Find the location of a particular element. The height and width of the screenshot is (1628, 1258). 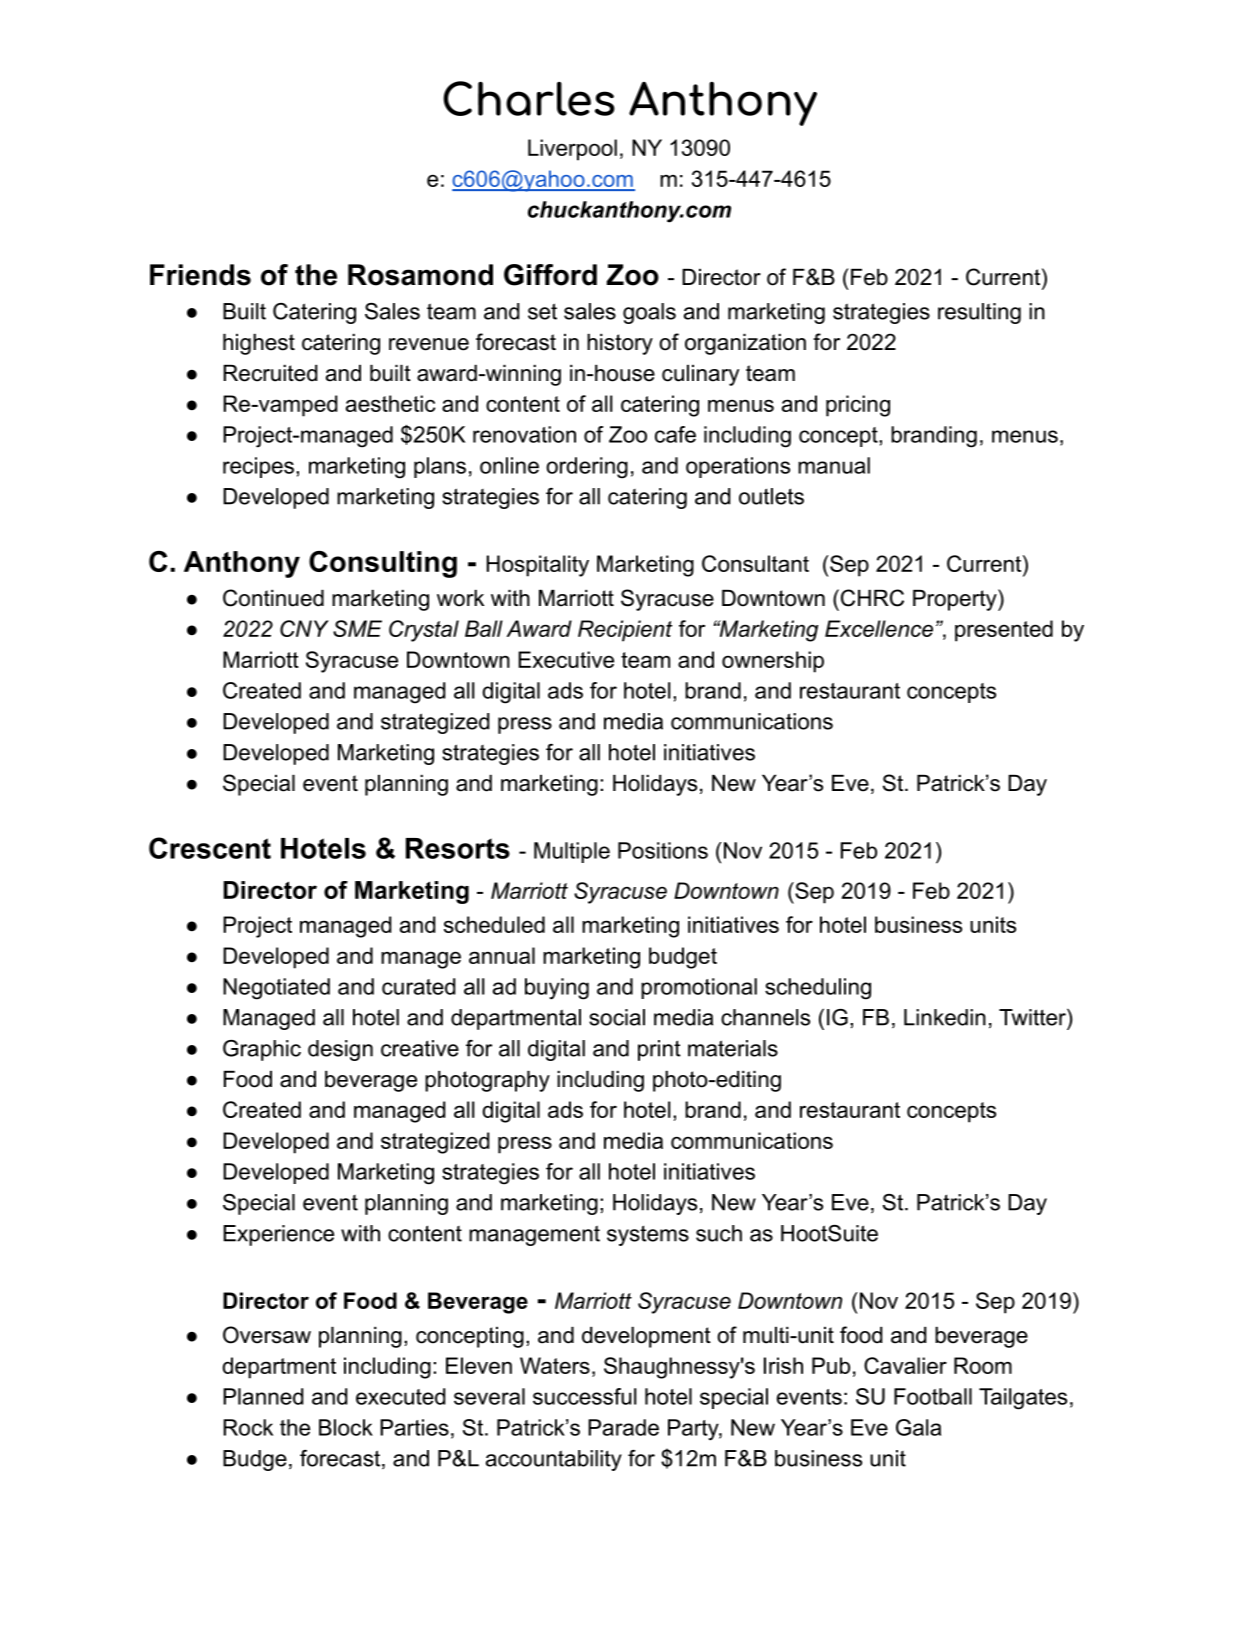

Positions is located at coordinates (663, 850).
